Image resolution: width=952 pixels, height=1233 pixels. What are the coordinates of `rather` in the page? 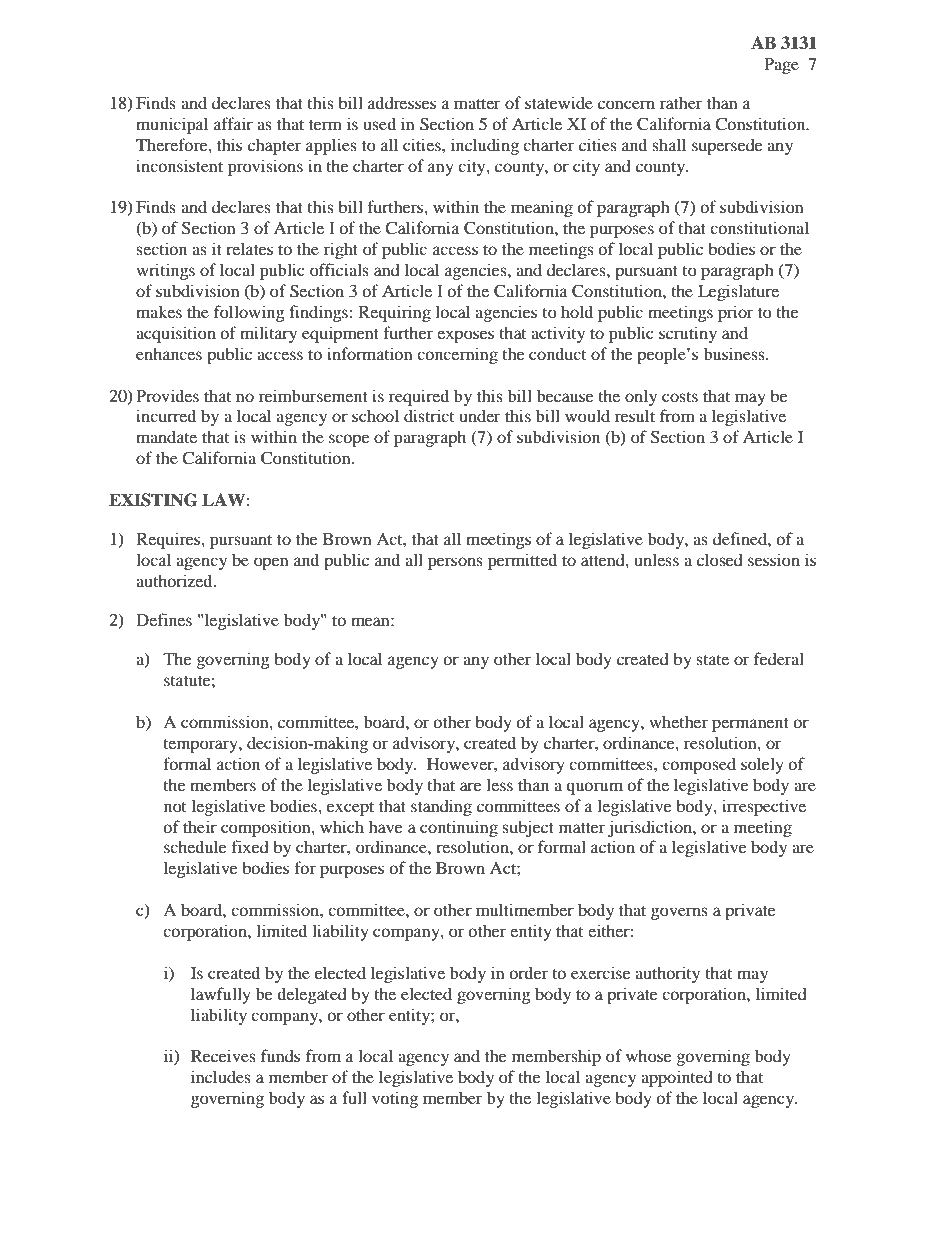 It's located at (681, 102).
